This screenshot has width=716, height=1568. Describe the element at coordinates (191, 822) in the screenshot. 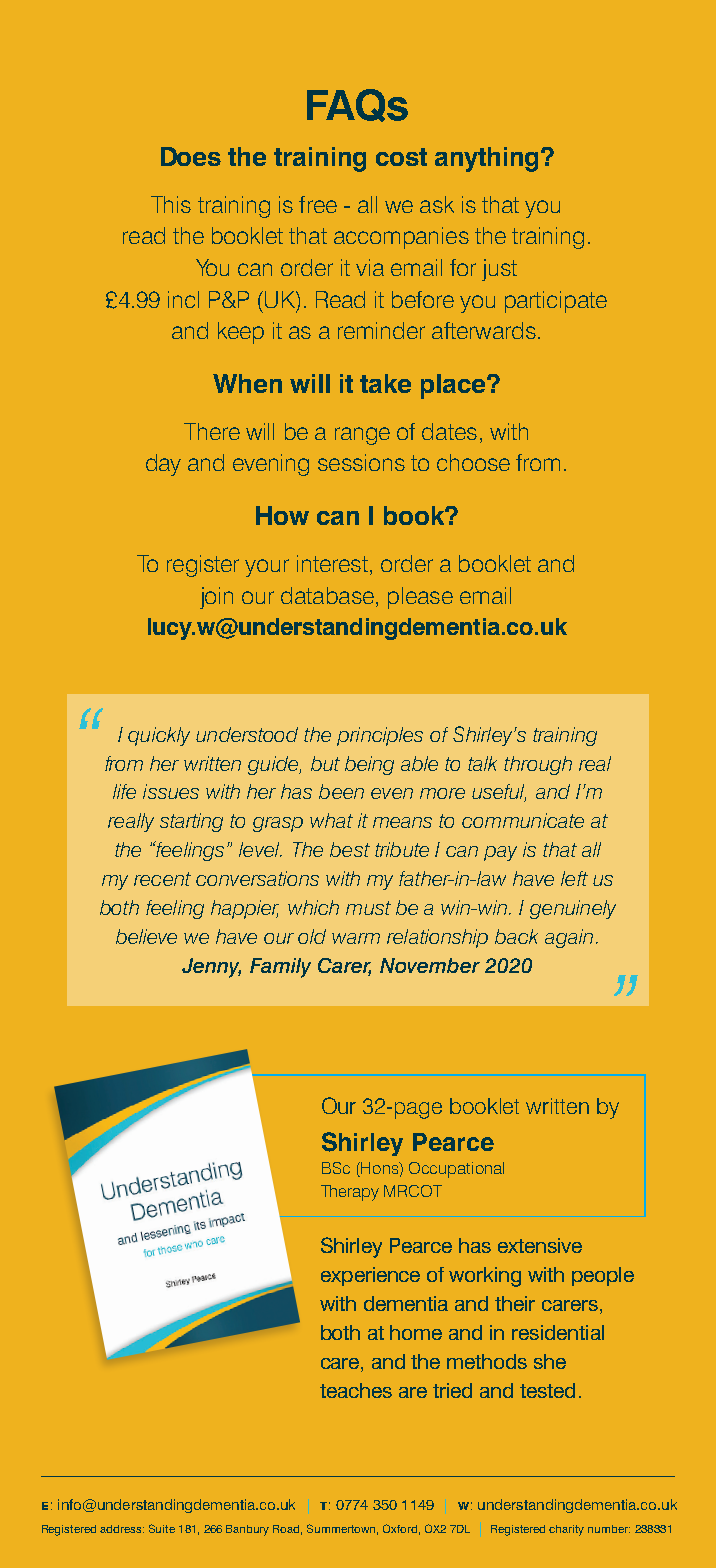

I see `starting` at that location.
